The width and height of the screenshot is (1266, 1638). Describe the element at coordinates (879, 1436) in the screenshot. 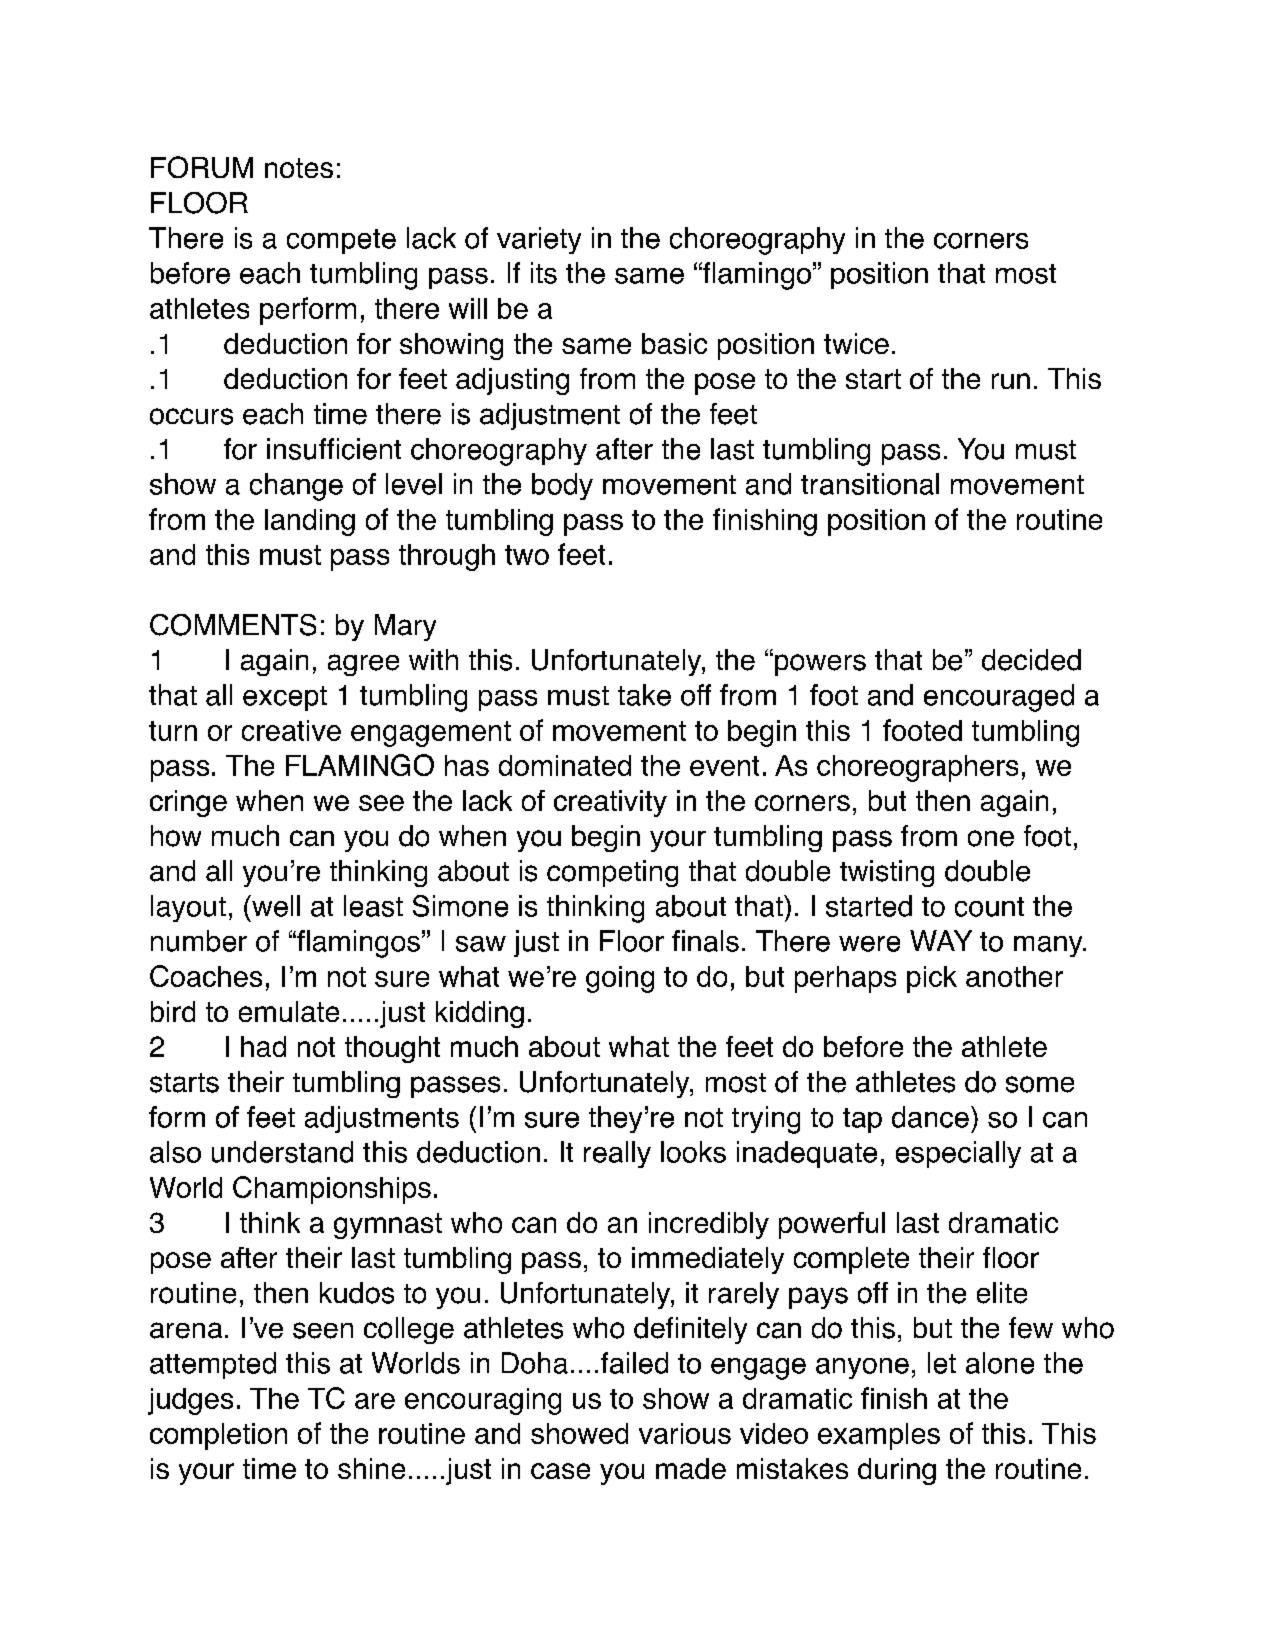

I see `examples` at that location.
